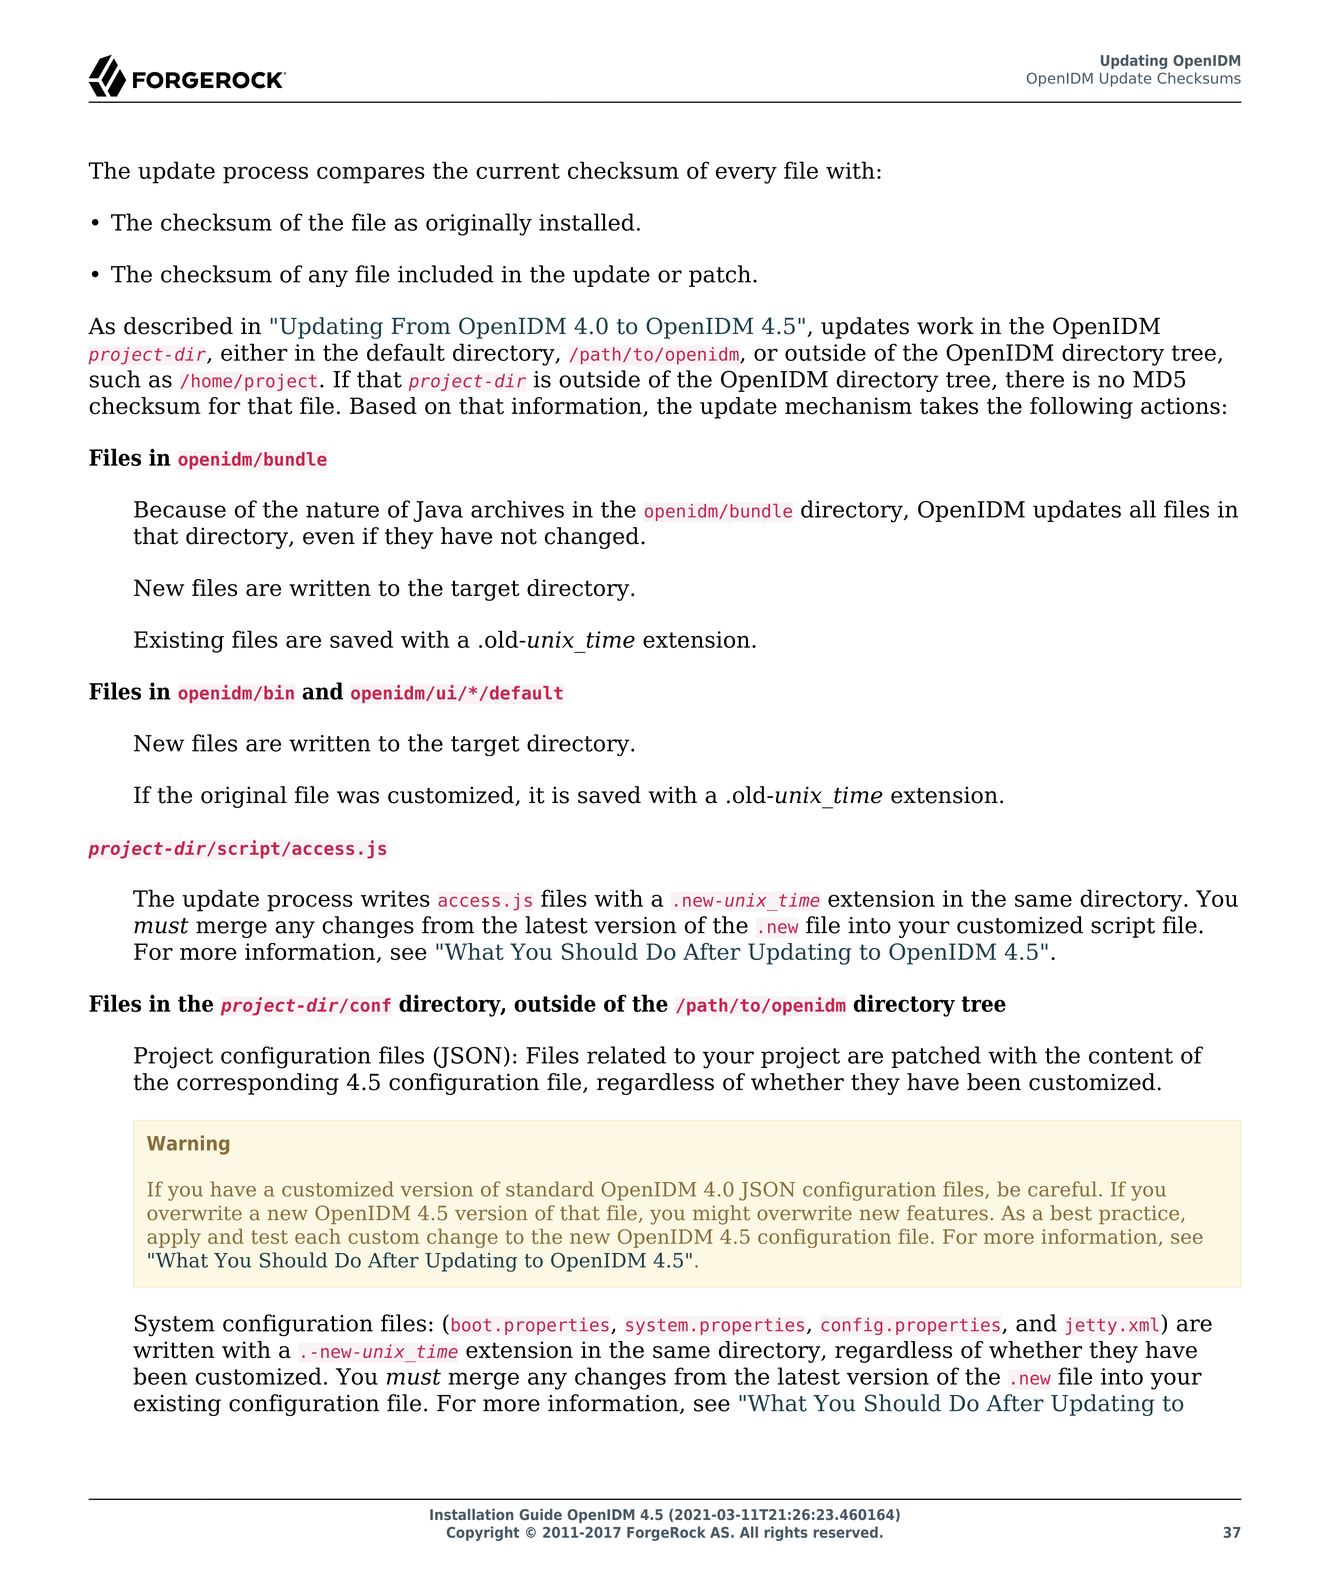  I want to click on compares, so click(371, 175).
